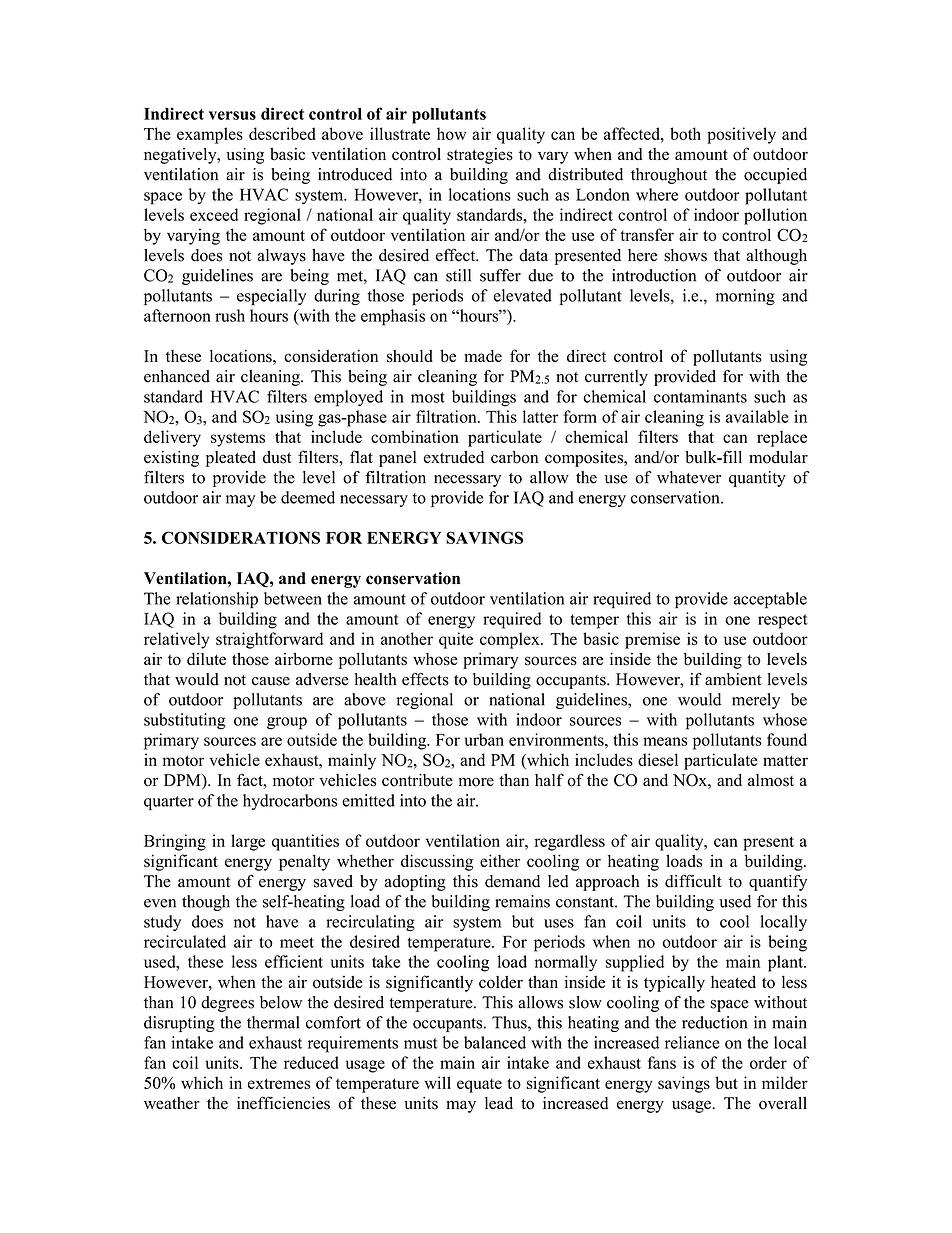 This image has height=1233, width=952. What do you see at coordinates (279, 1083) in the image?
I see `extremes` at bounding box center [279, 1083].
